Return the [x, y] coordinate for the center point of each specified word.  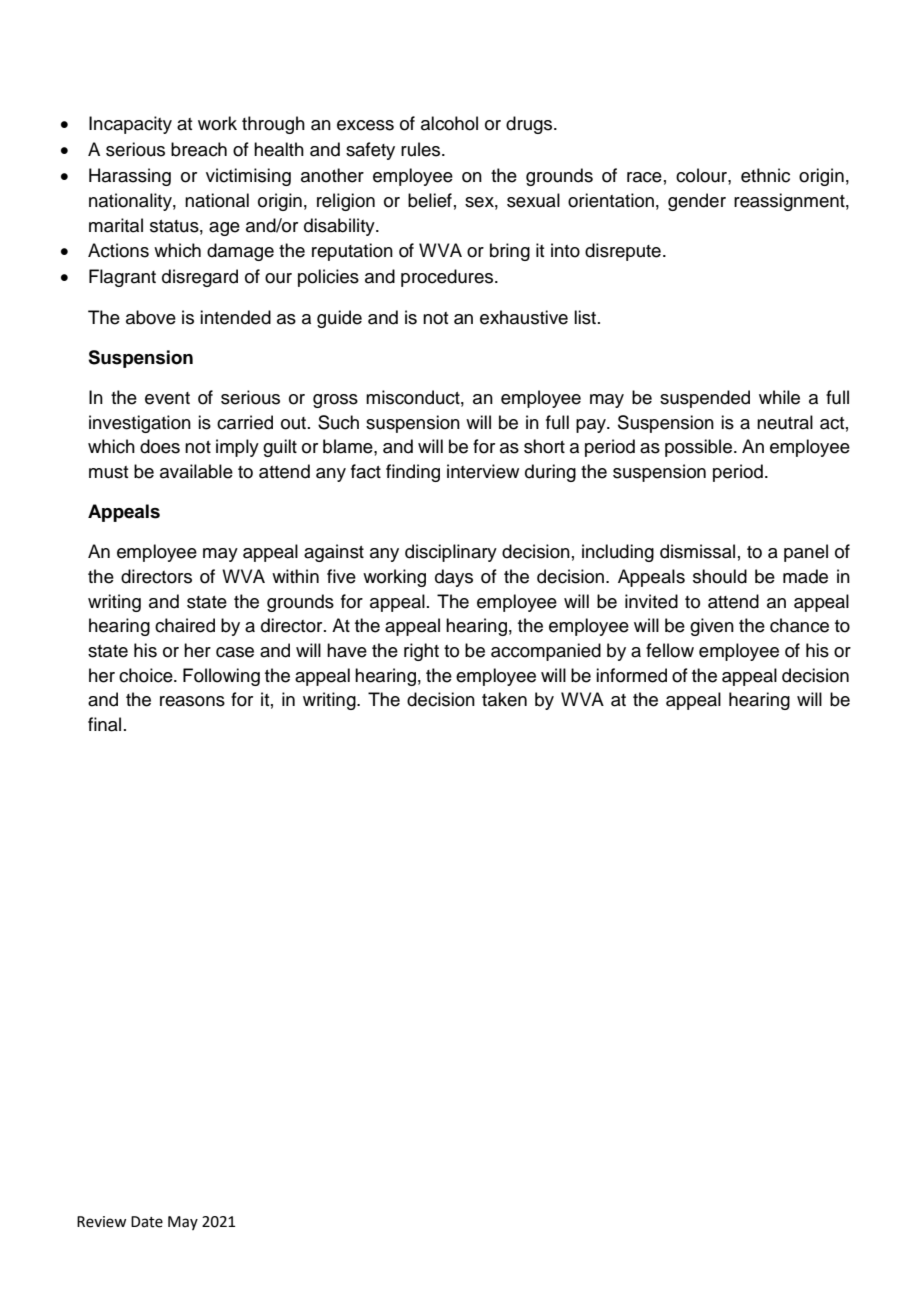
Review [101, 1222]
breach [199, 149]
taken [504, 699]
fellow [670, 650]
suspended [705, 399]
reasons [192, 701]
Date [147, 1222]
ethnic [765, 175]
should [720, 576]
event [167, 398]
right [421, 652]
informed [631, 675]
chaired [185, 625]
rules [422, 149]
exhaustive [524, 317]
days [454, 578]
